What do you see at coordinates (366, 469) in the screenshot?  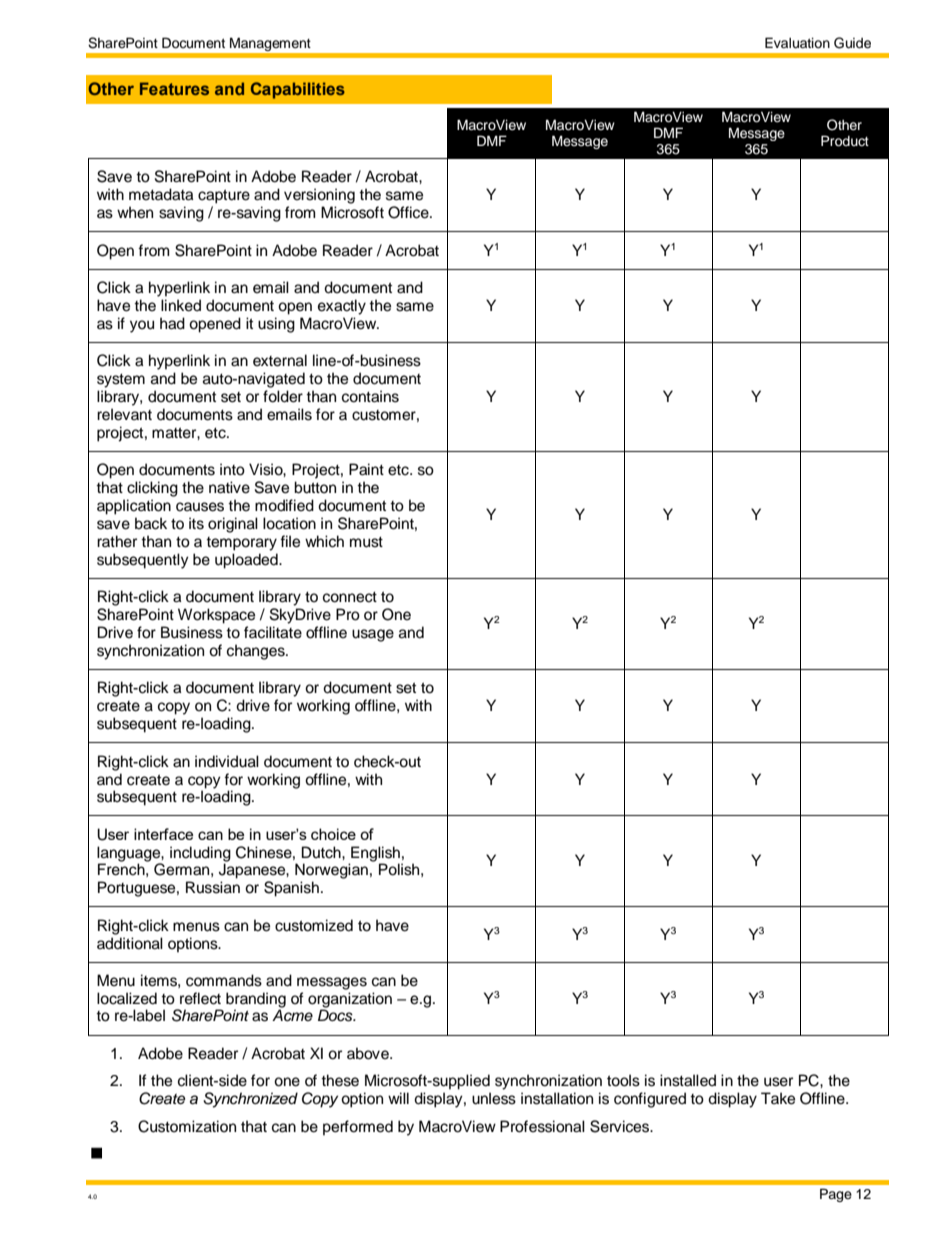 I see `Paint` at bounding box center [366, 469].
